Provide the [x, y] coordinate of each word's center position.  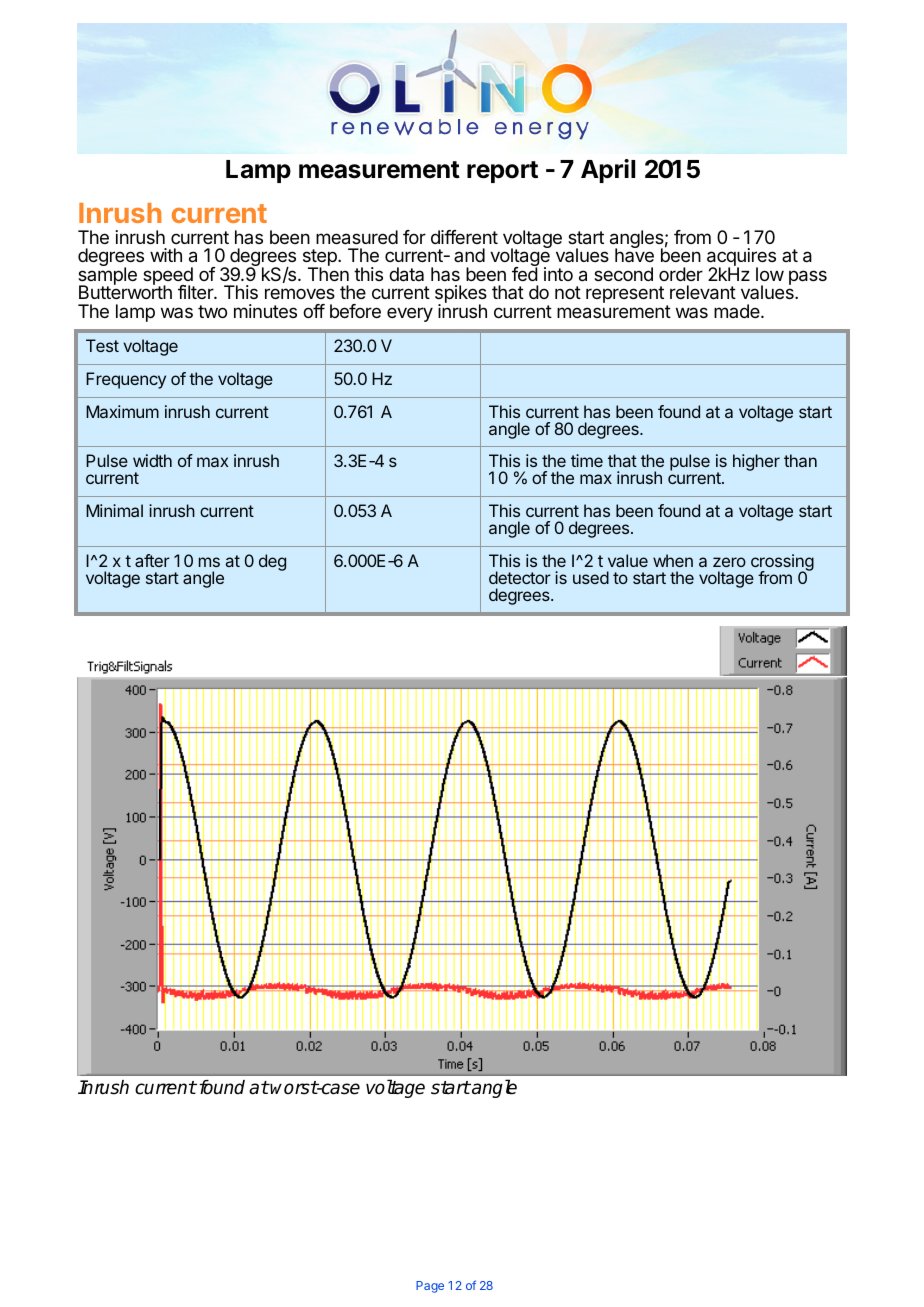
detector [520, 577]
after [152, 560]
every [410, 314]
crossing [782, 563]
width [152, 460]
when [673, 560]
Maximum [122, 411]
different [464, 237]
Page [430, 1287]
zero [729, 562]
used [591, 577]
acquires [741, 258]
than [800, 460]
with [166, 255]
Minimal [114, 510]
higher [756, 462]
